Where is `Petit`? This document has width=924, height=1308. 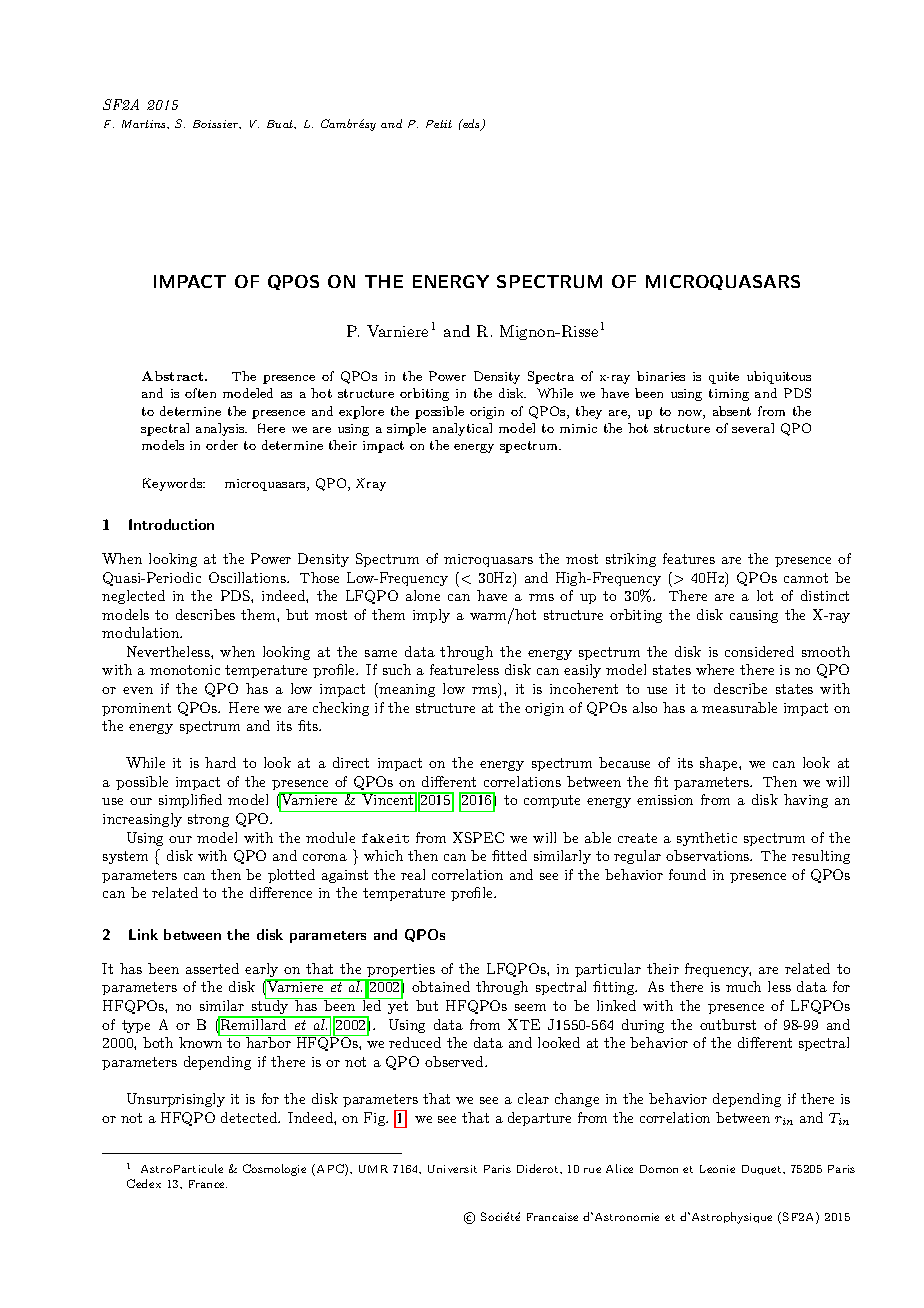 Petit is located at coordinates (439, 124).
